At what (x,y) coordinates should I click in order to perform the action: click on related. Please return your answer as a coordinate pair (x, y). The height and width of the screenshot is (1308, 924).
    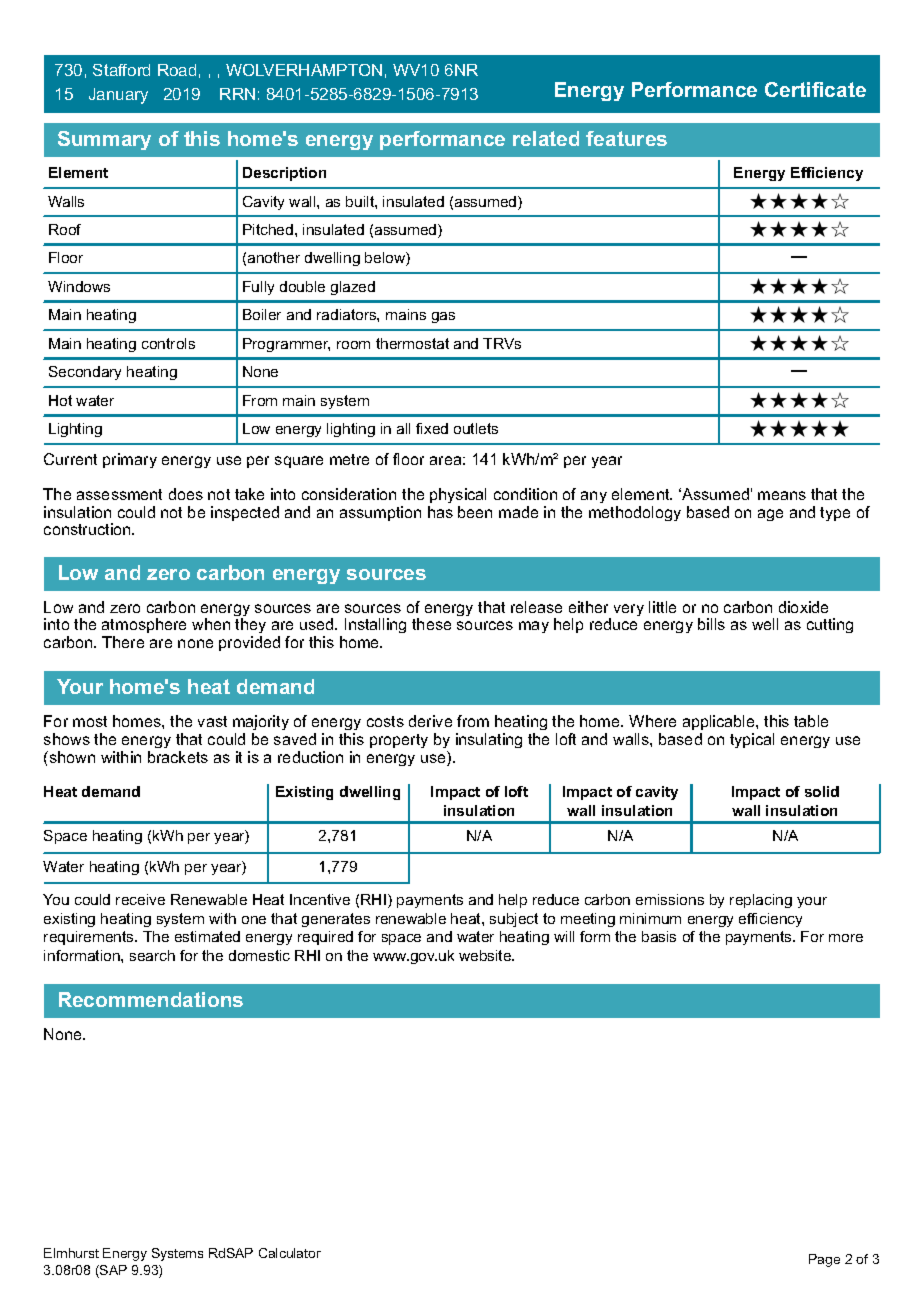
    Looking at the image, I should click on (546, 138).
